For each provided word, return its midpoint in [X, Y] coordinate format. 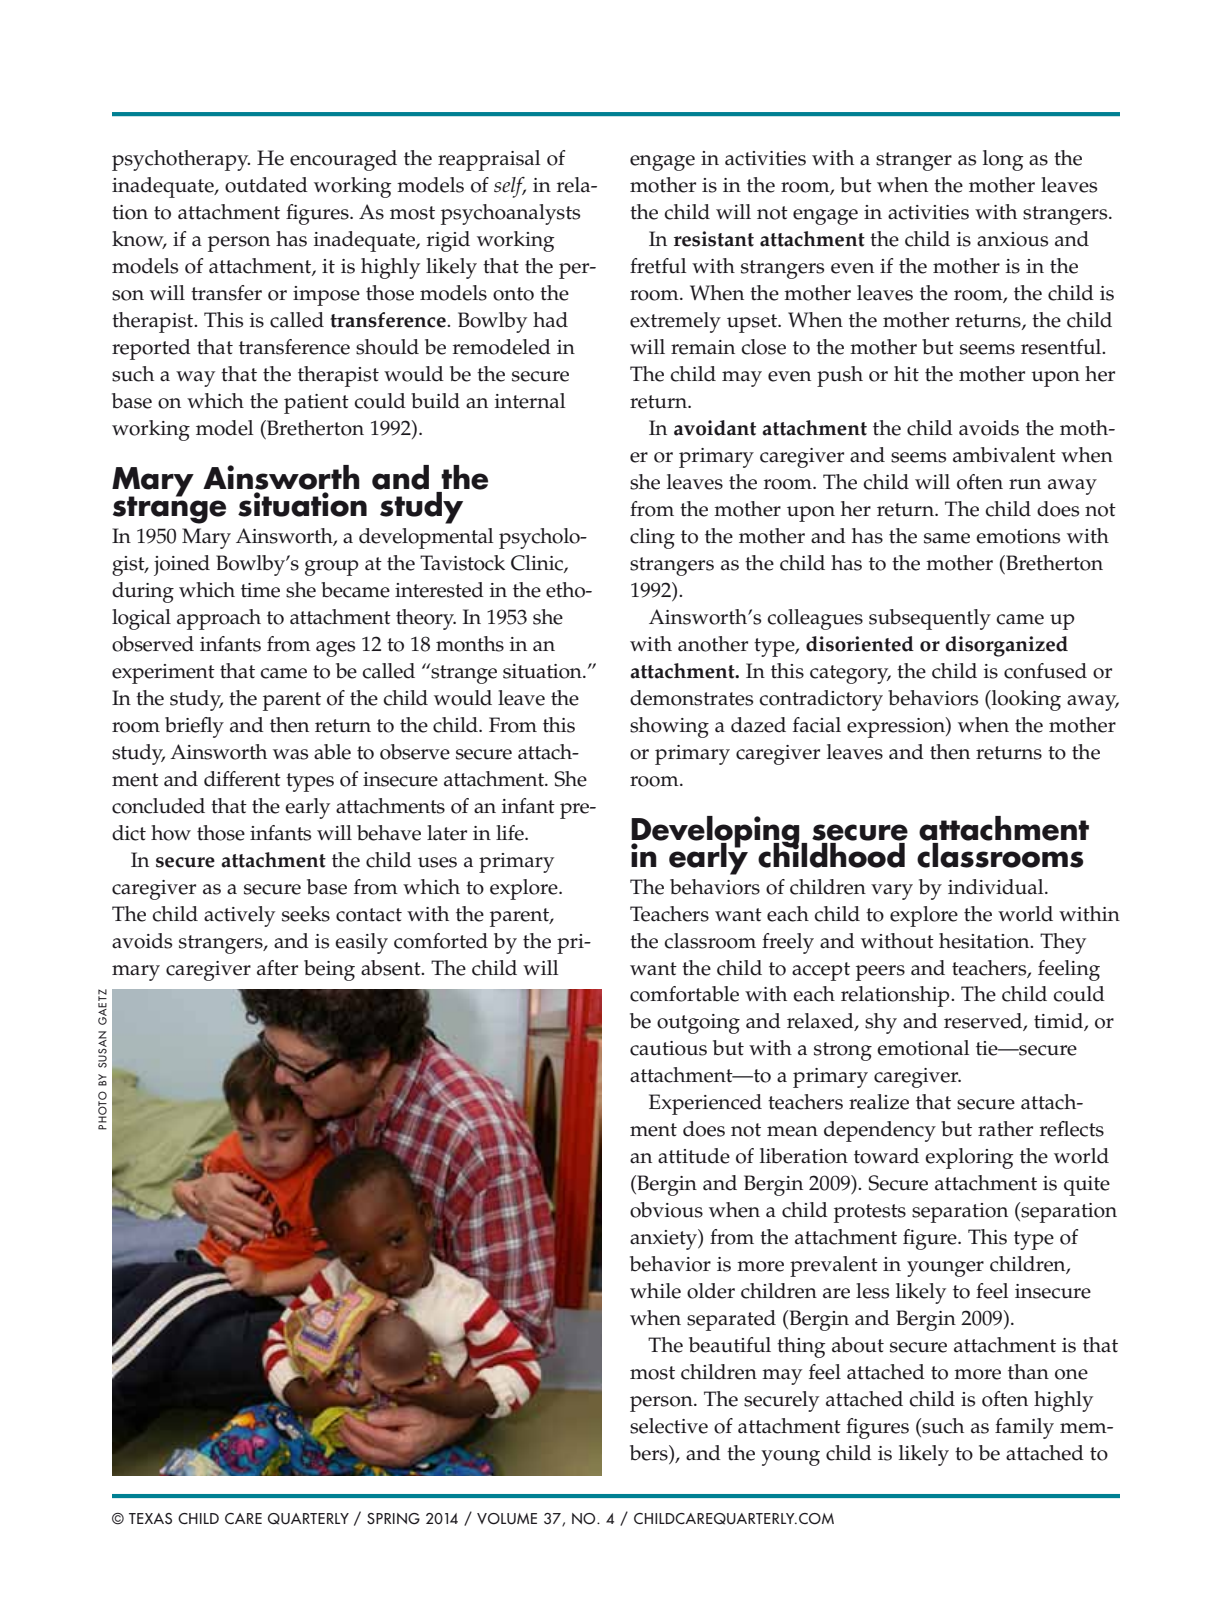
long [1003, 160]
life [511, 833]
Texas [150, 1518]
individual [997, 887]
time [260, 590]
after [277, 968]
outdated [266, 185]
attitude [694, 1156]
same [947, 538]
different [242, 779]
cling [652, 538]
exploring [969, 1158]
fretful [658, 266]
